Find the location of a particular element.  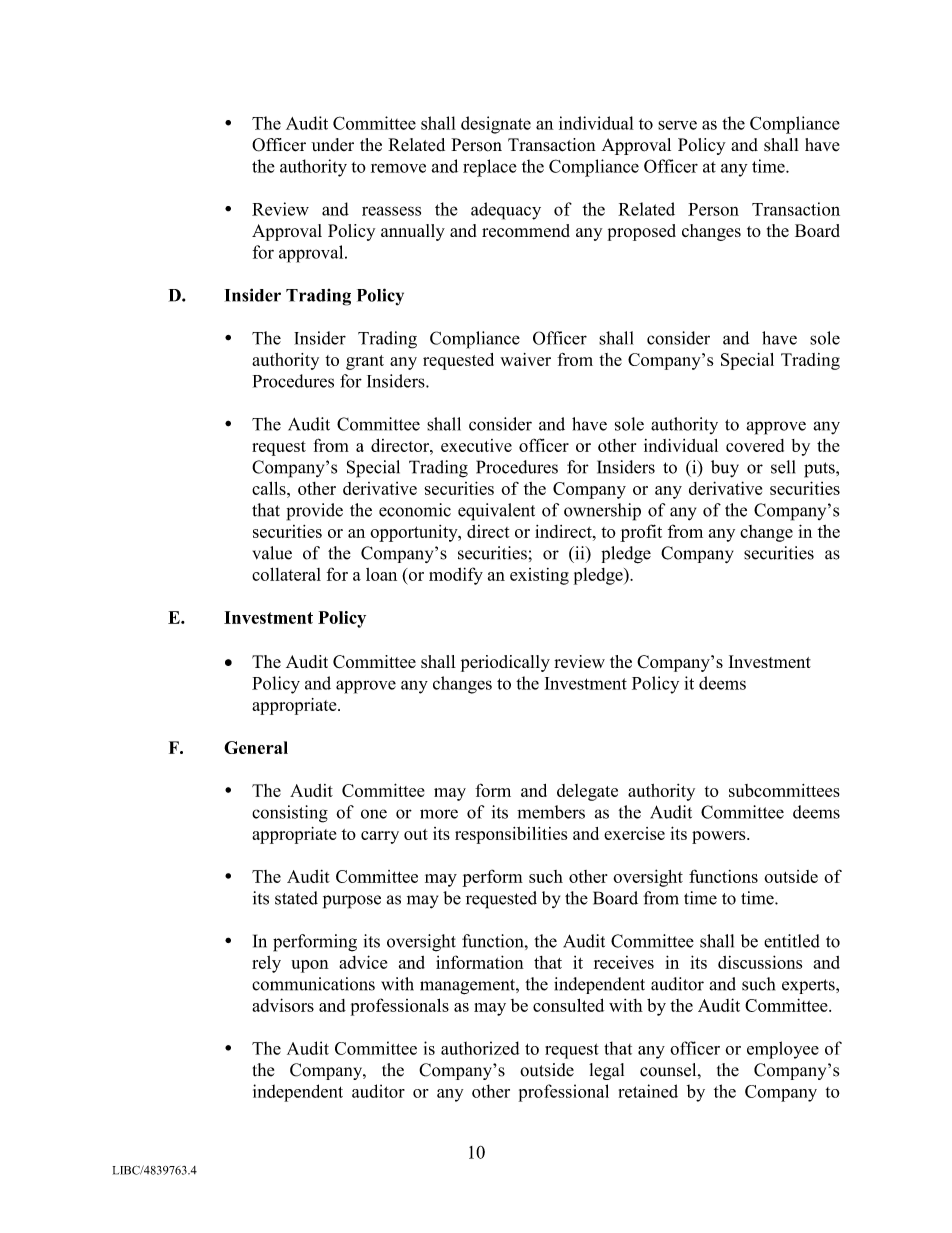

replace is located at coordinates (490, 168).
